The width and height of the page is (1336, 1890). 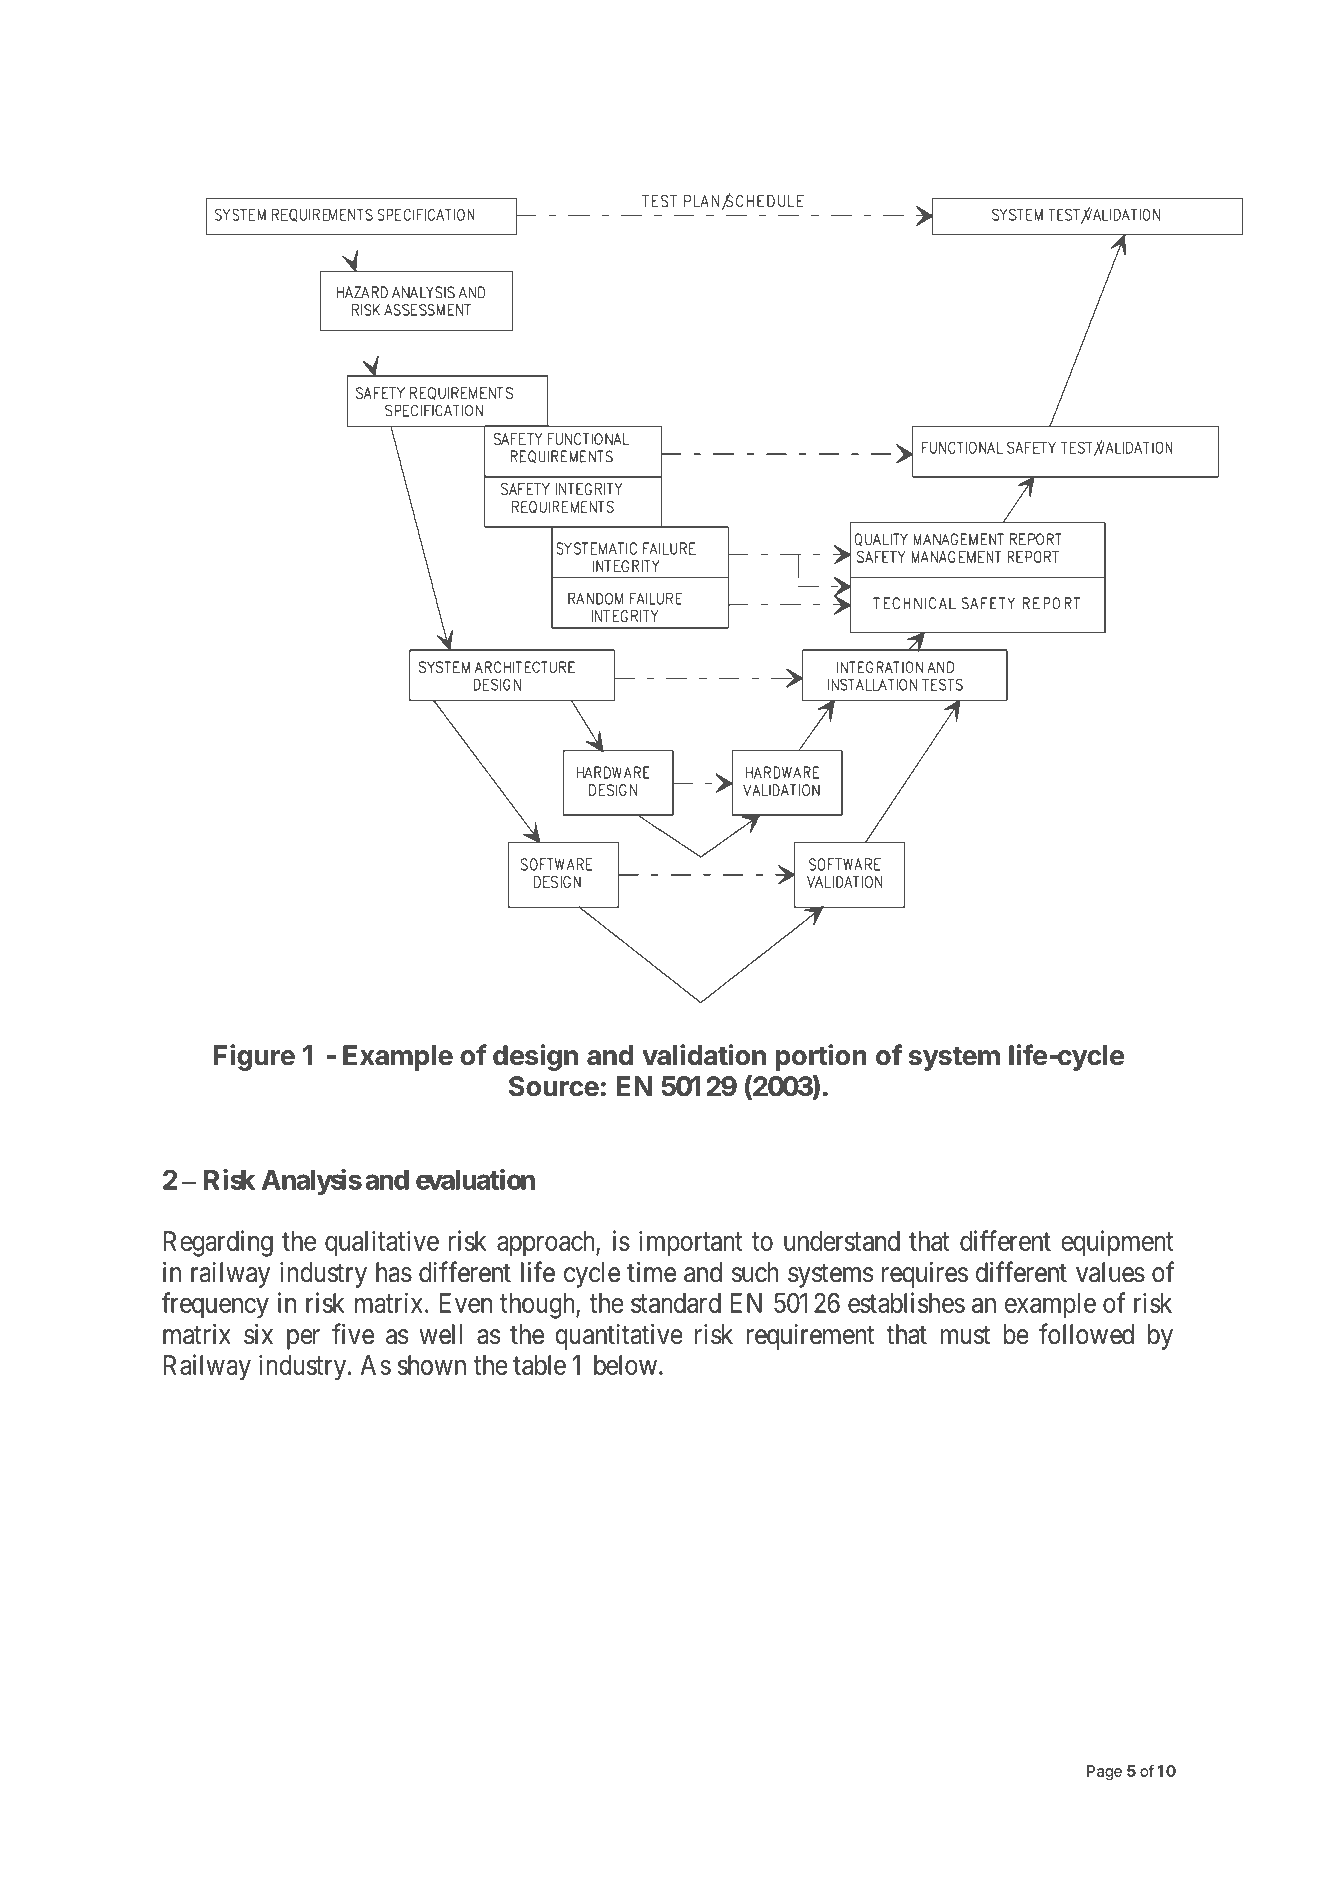 I want to click on Figure, so click(x=254, y=1057).
